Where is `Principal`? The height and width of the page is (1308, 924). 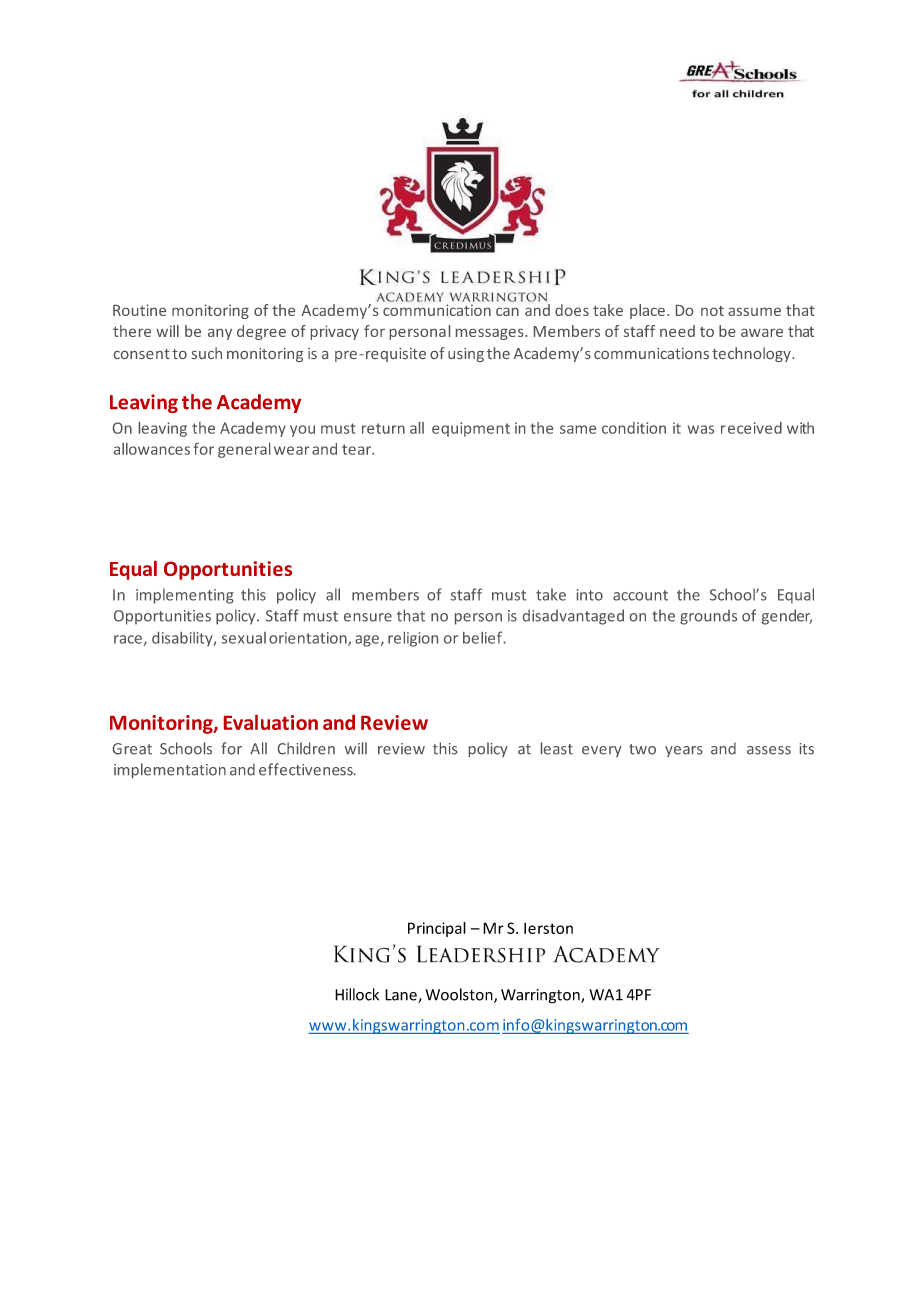 Principal is located at coordinates (437, 929).
